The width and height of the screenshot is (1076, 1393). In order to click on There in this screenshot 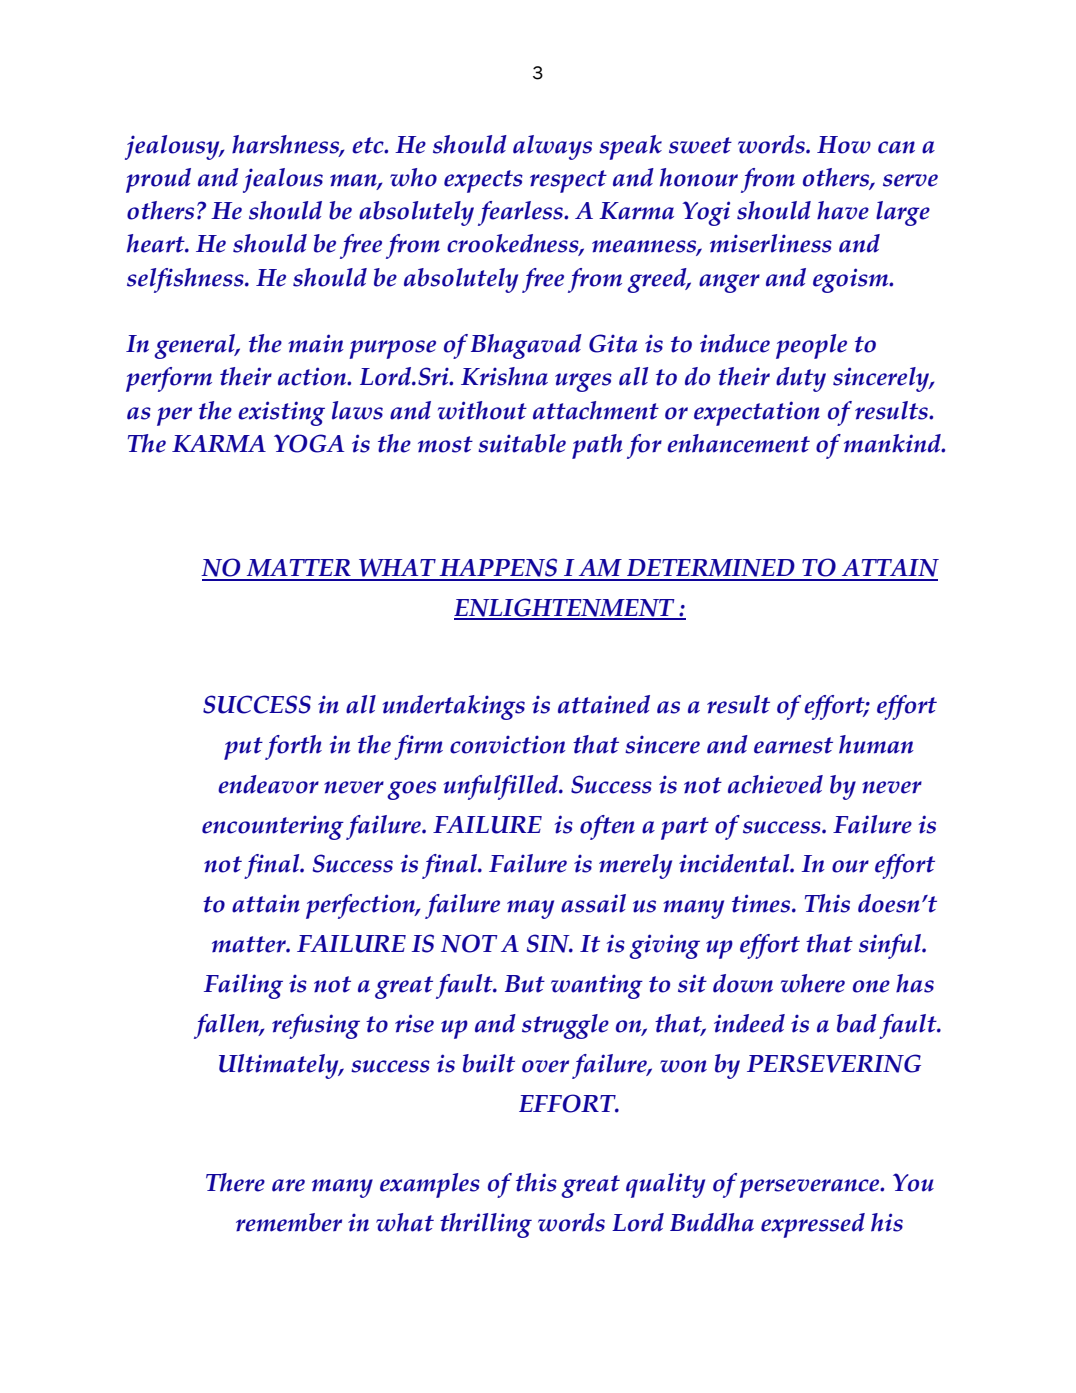, I will do `click(235, 1182)`.
